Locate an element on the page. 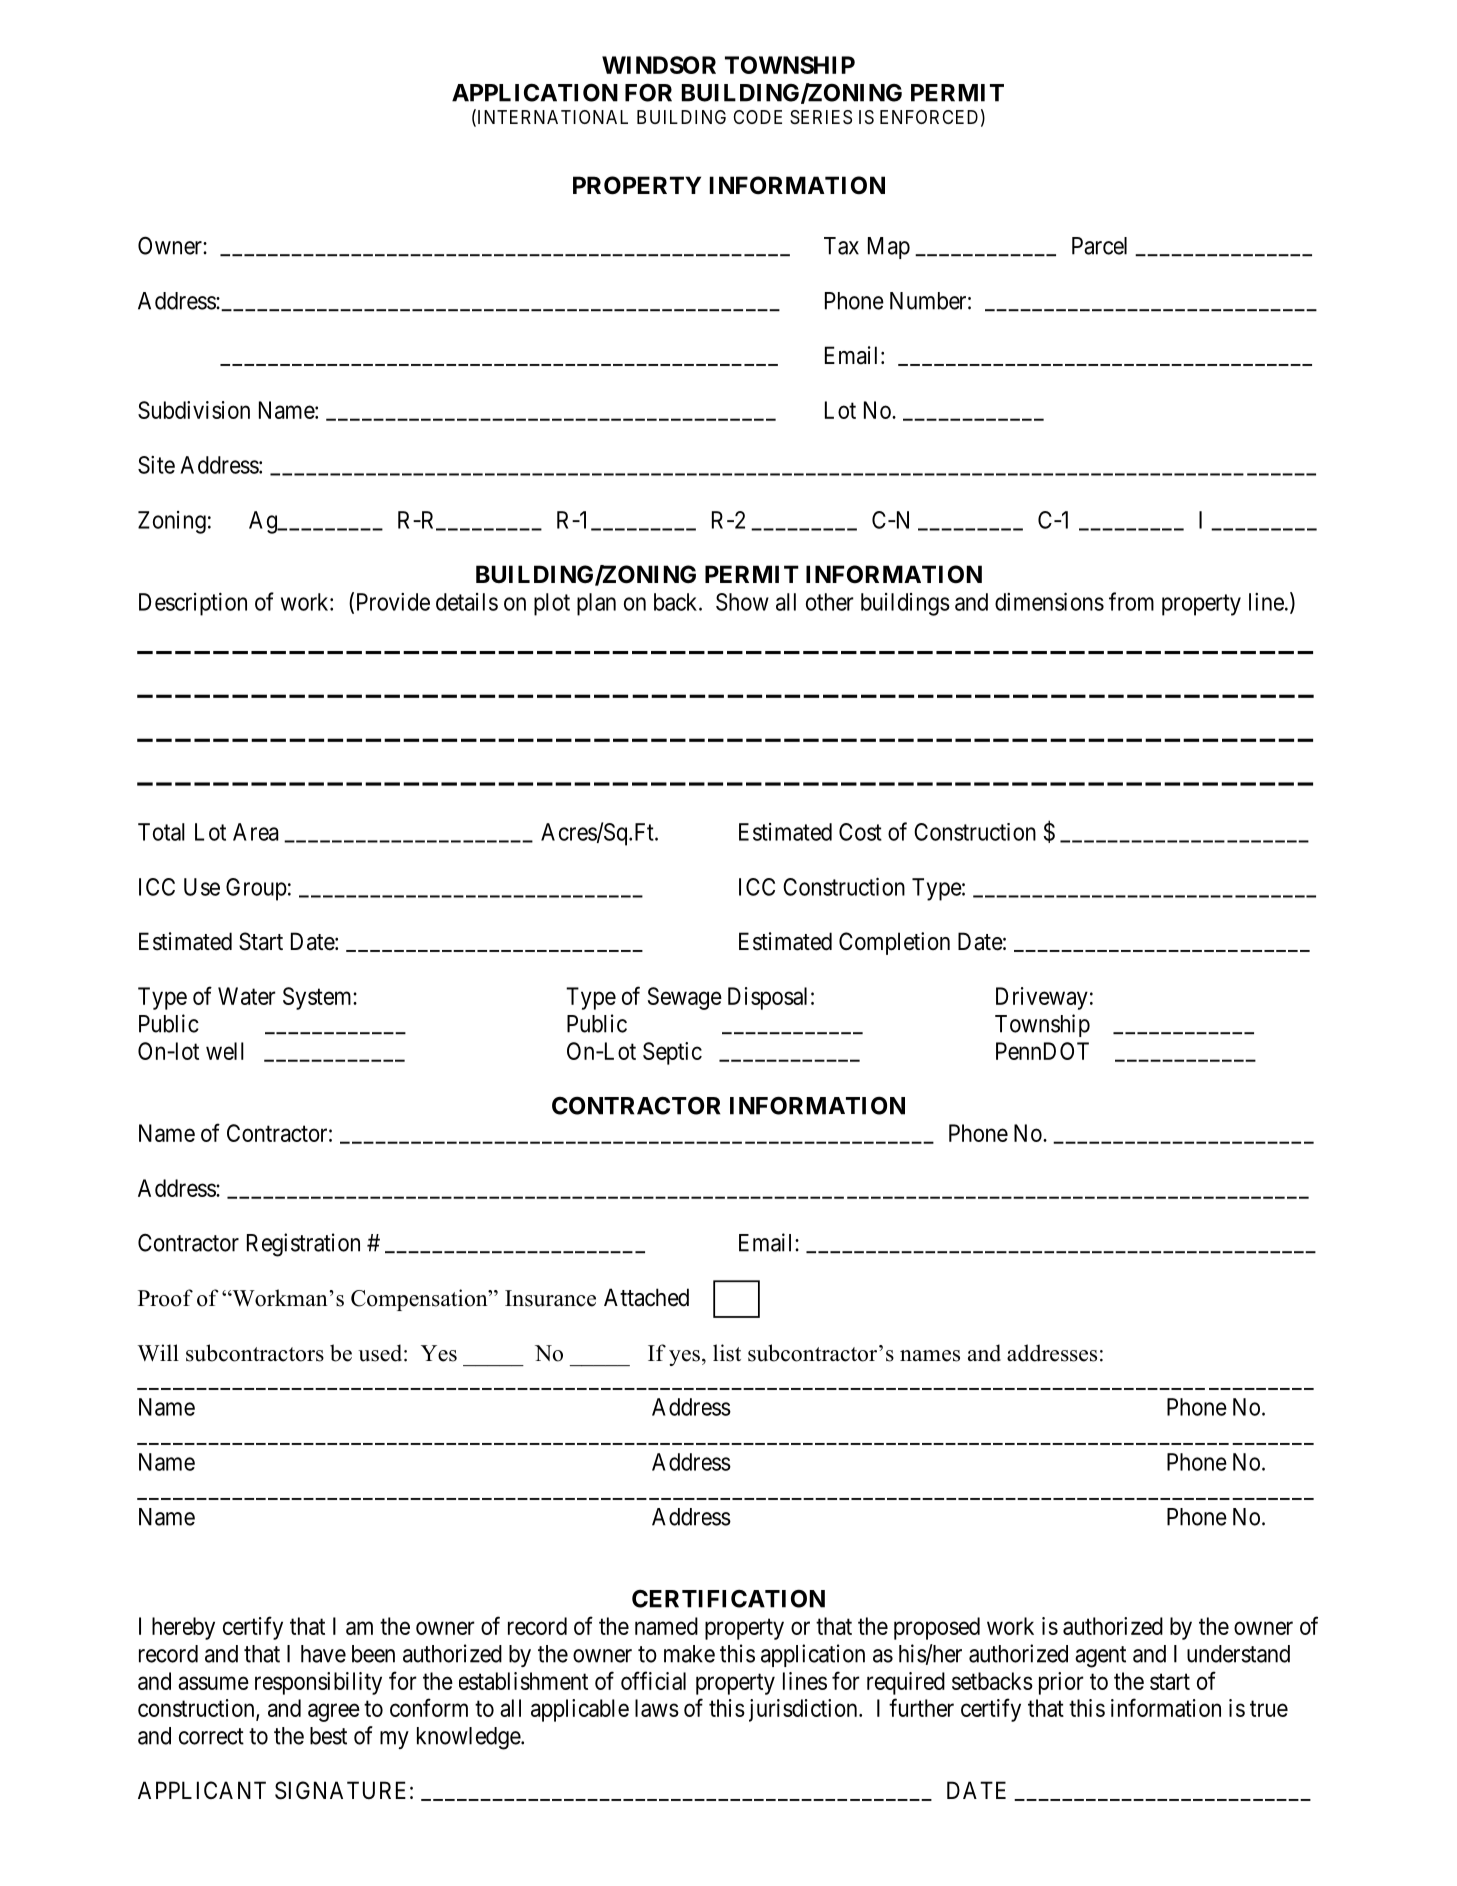  list is located at coordinates (727, 1353).
